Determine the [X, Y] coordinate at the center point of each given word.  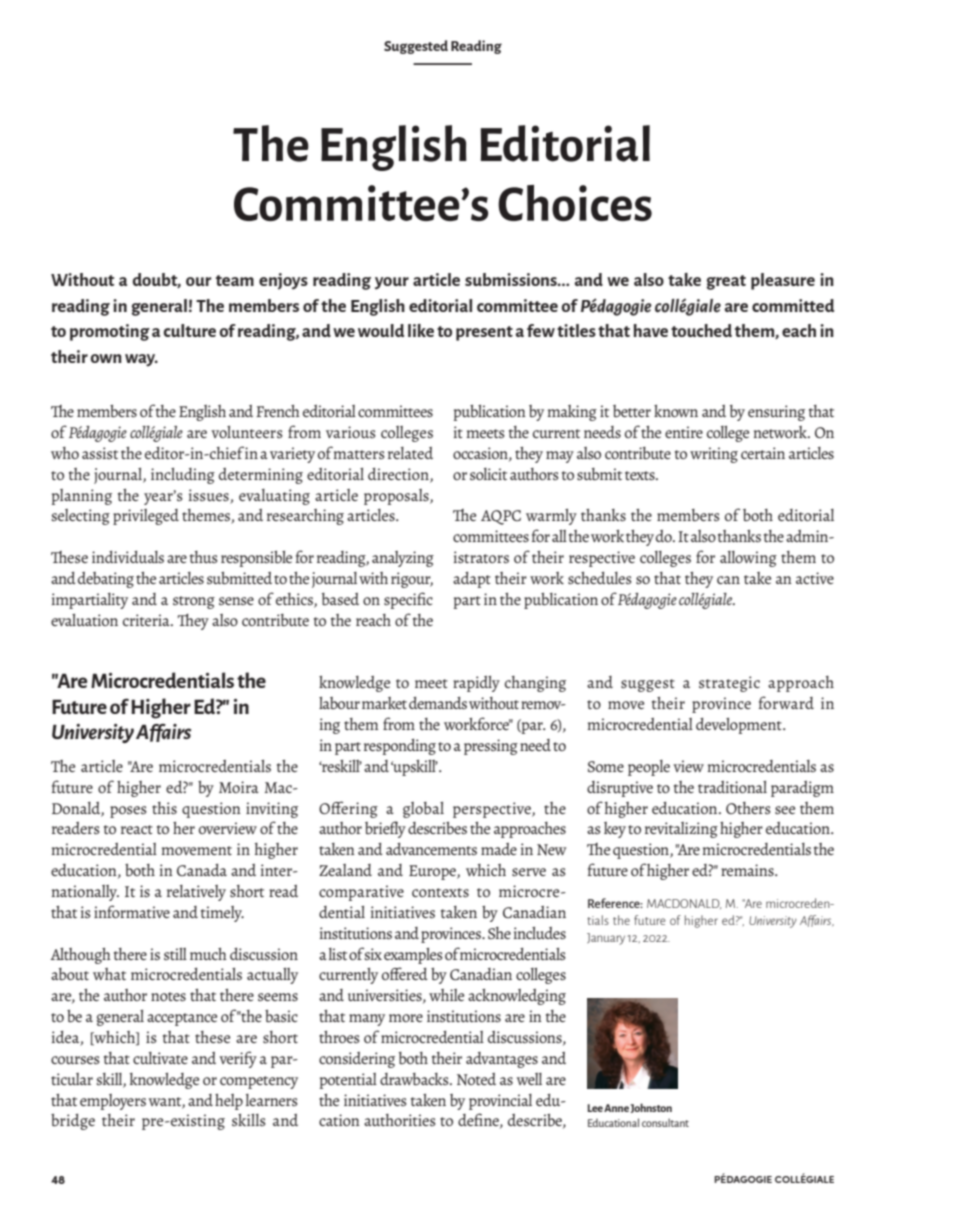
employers [113, 1102]
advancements [431, 849]
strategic [729, 684]
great [726, 282]
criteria [147, 620]
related [410, 453]
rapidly [476, 684]
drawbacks [415, 1079]
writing [714, 455]
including [183, 476]
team [235, 280]
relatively [196, 893]
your [392, 283]
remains [748, 870]
